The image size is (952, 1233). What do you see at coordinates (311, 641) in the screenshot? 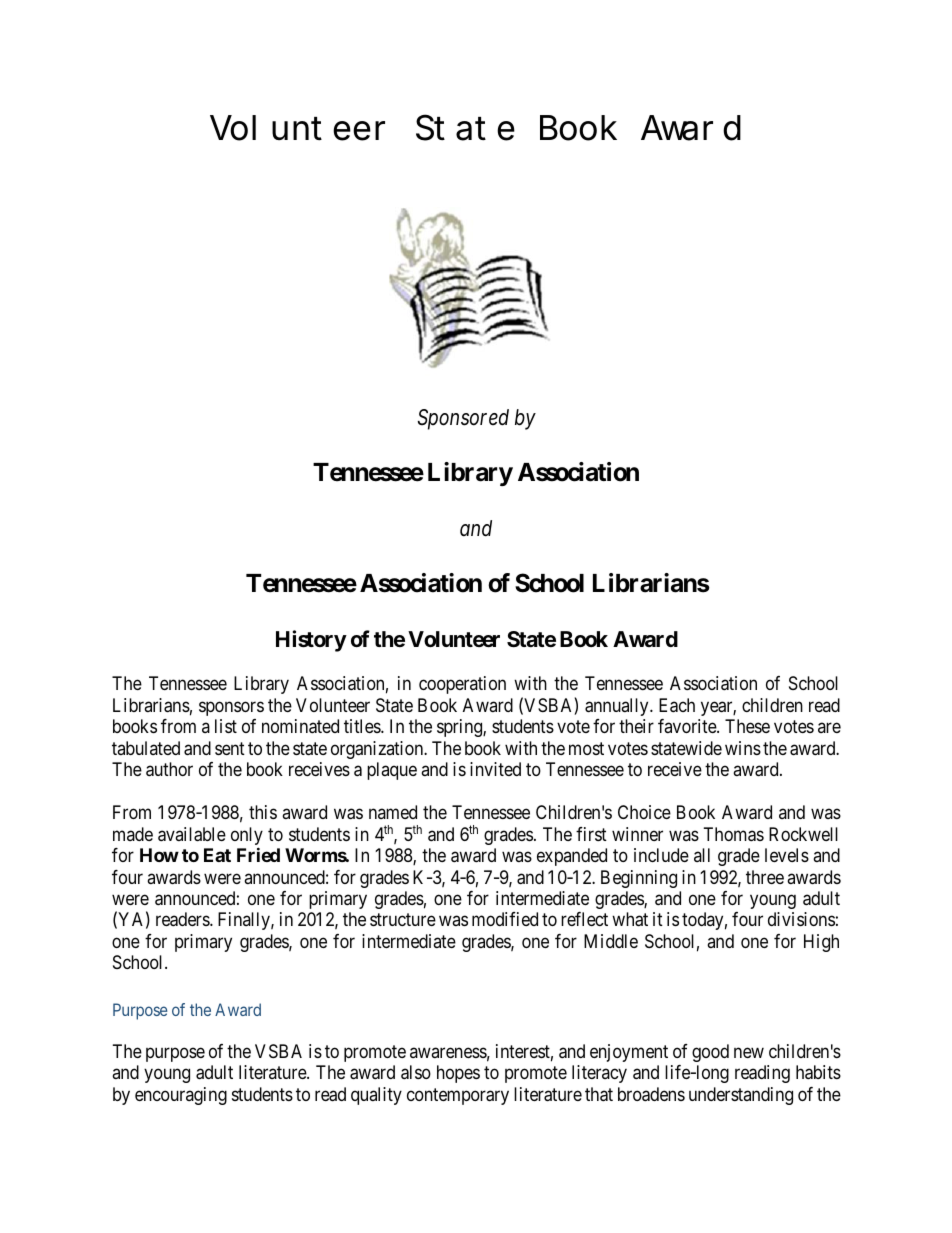
I see `History` at bounding box center [311, 641].
